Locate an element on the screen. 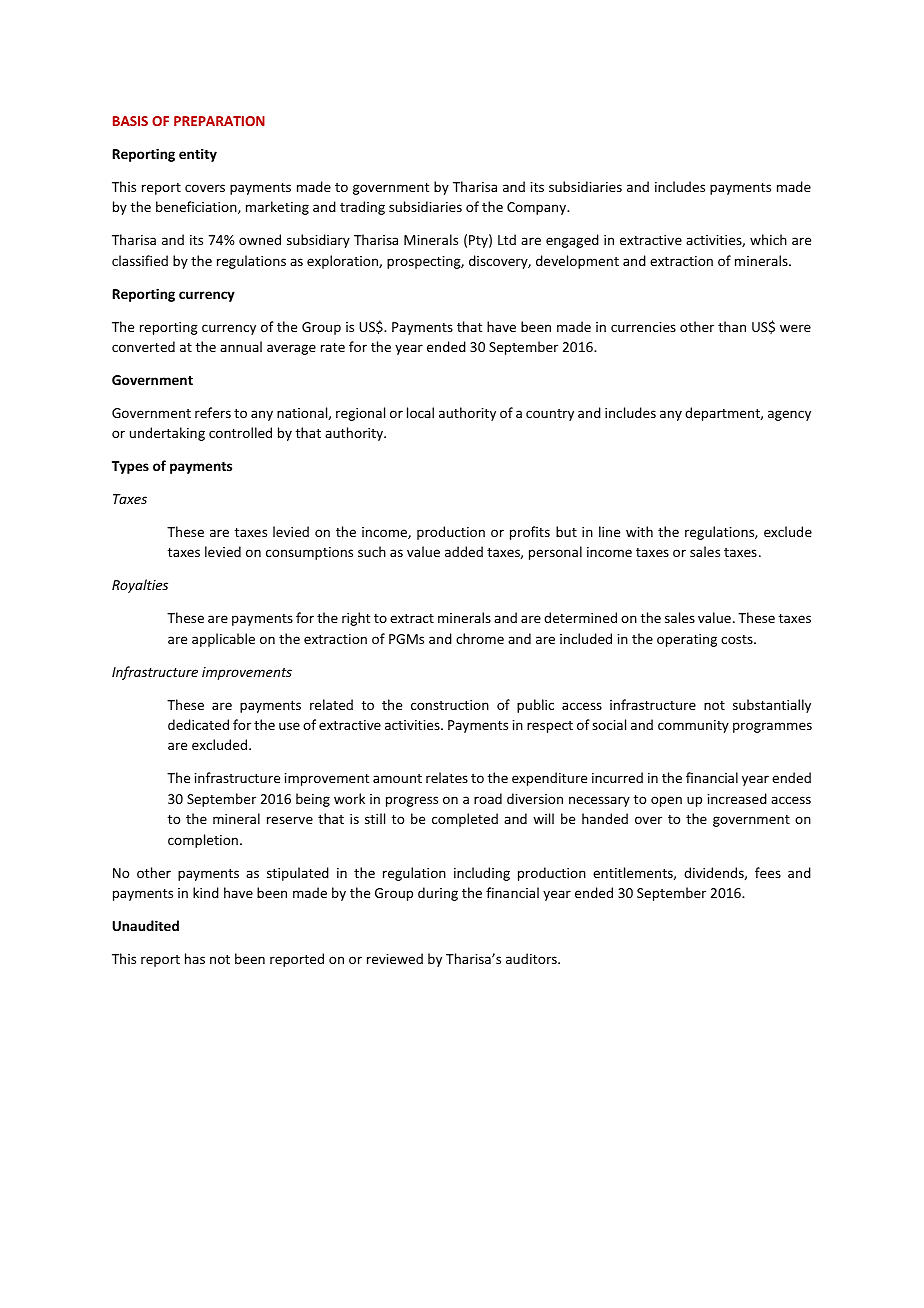 The image size is (924, 1308). applicable is located at coordinates (223, 640).
